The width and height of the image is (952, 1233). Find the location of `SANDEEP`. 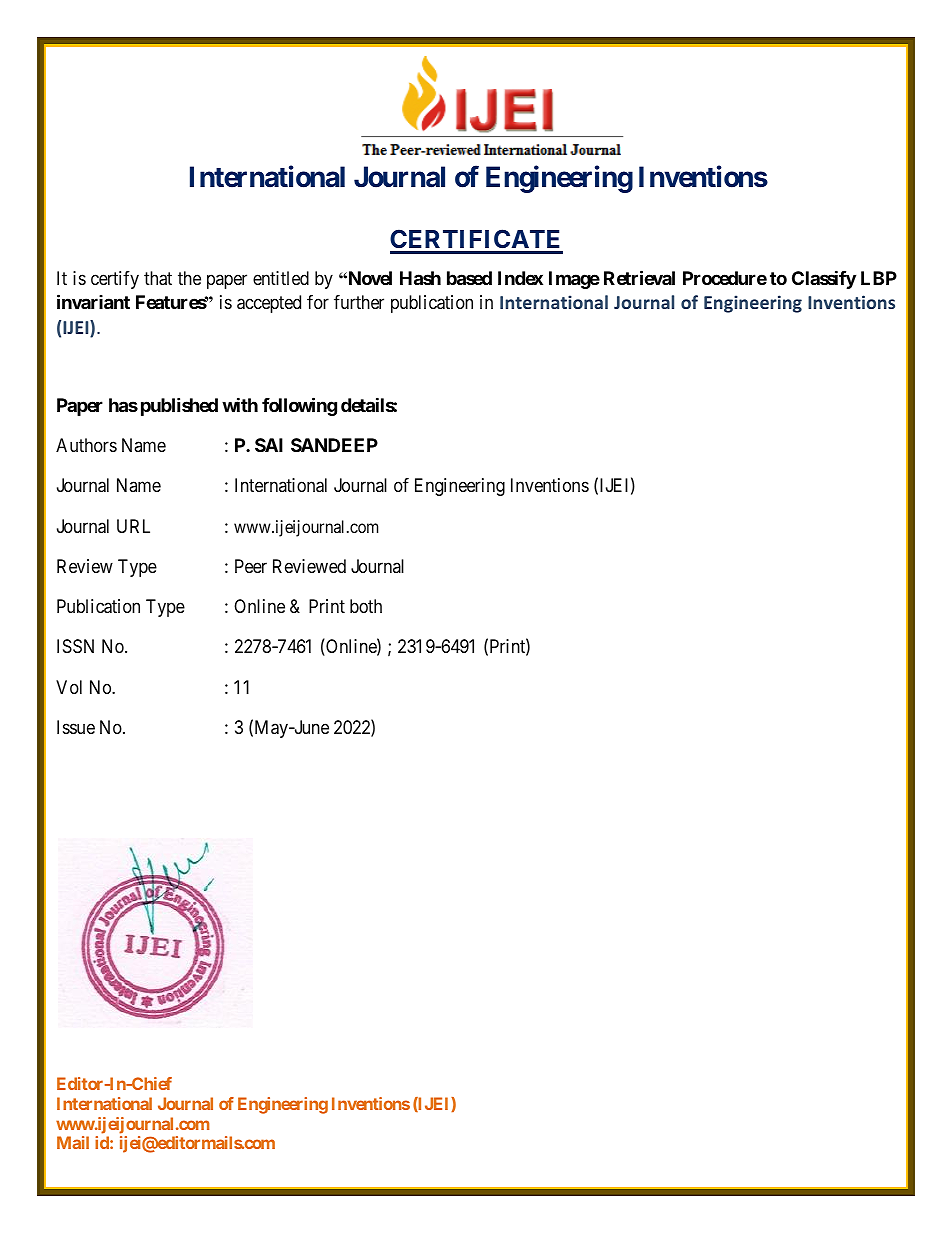

SANDEEP is located at coordinates (334, 445).
